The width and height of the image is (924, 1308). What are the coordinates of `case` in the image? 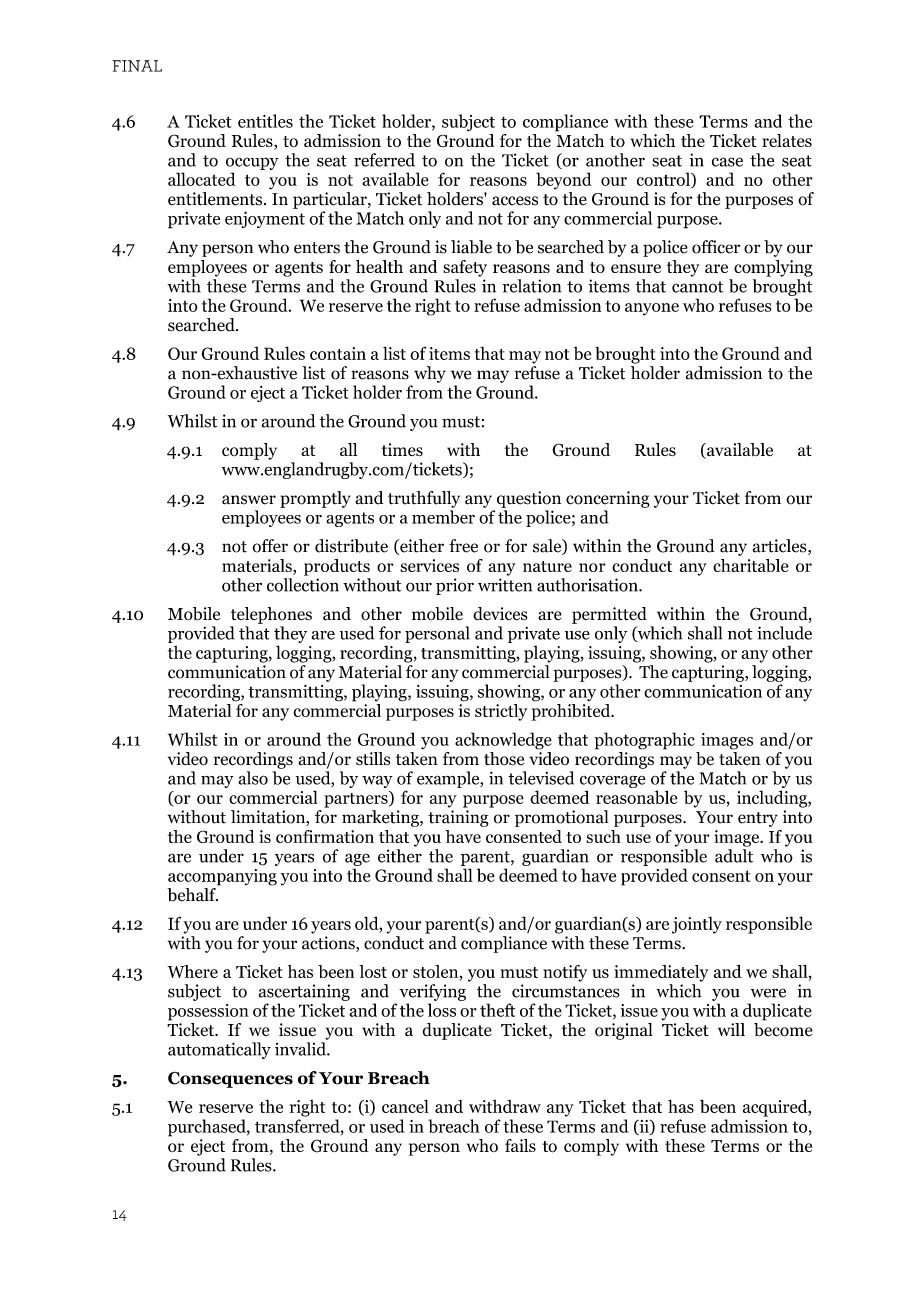 It's located at (727, 162).
